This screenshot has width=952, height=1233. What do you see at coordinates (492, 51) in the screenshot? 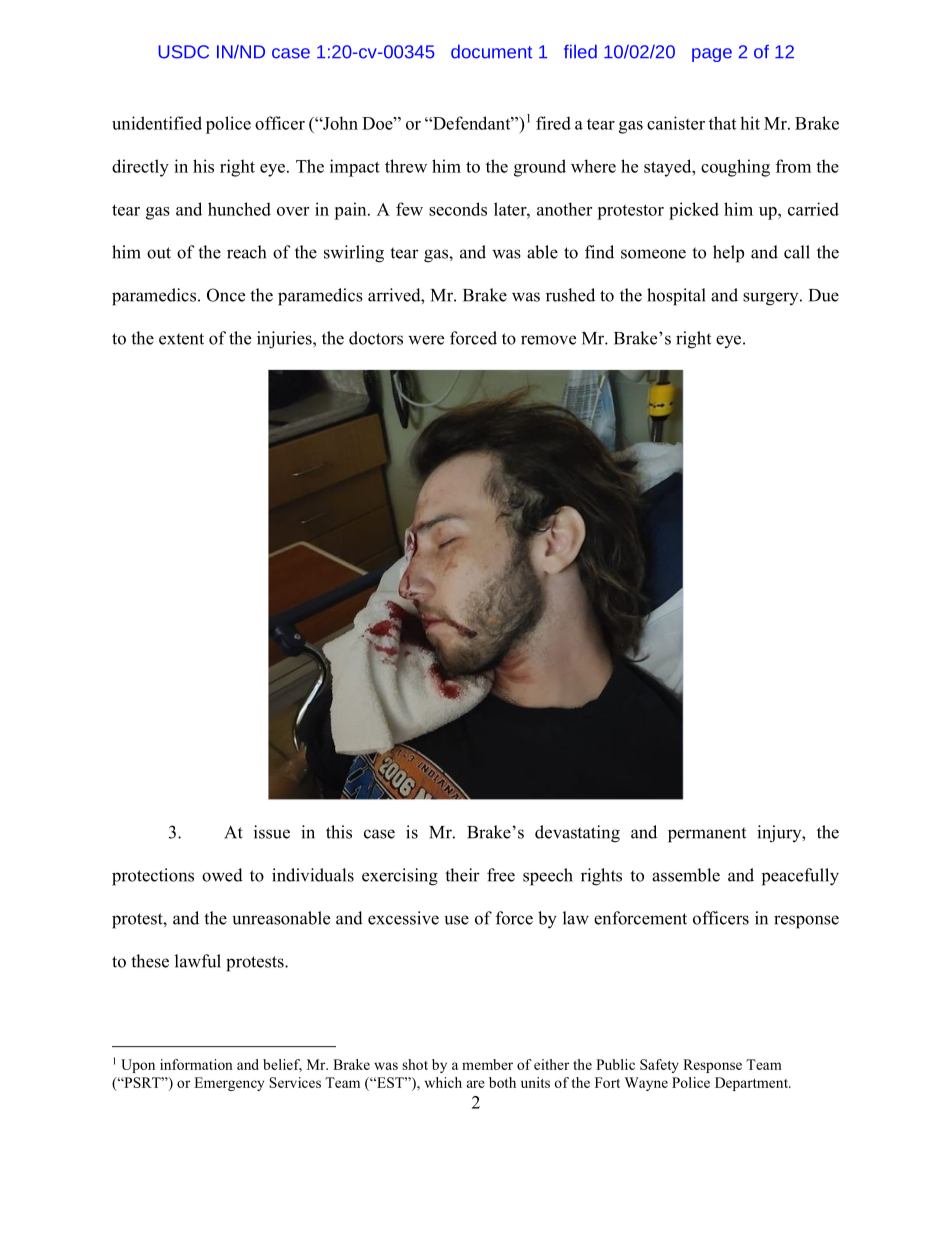
I see `document` at bounding box center [492, 51].
